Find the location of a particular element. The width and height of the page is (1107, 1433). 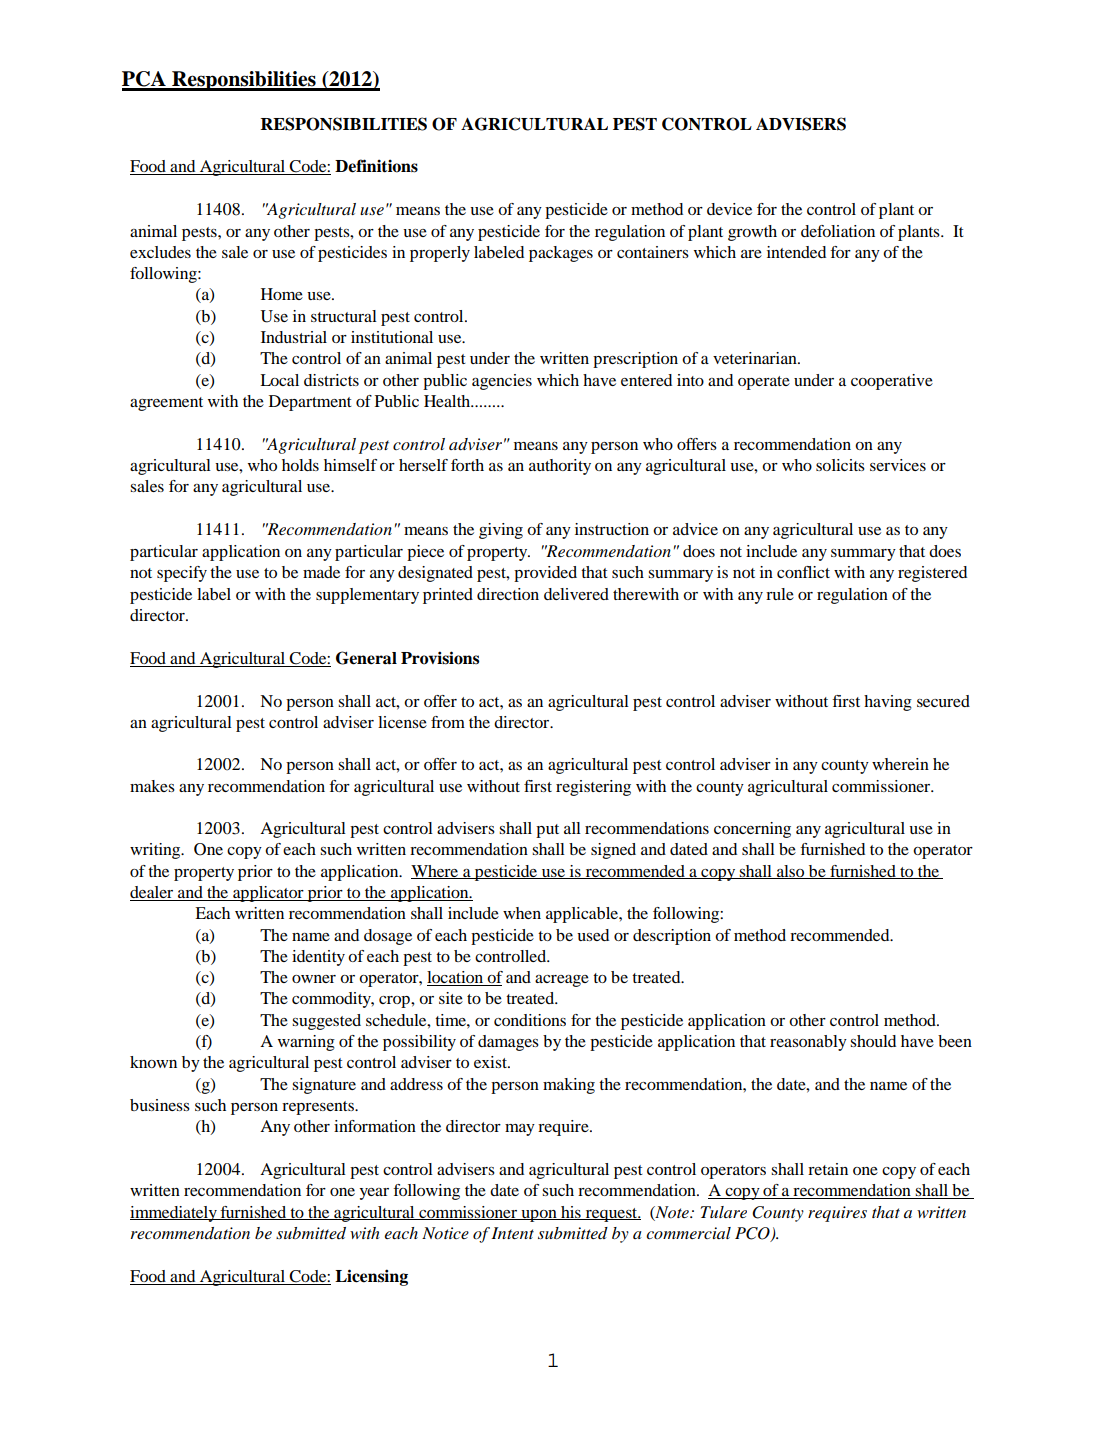

packages is located at coordinates (561, 254).
